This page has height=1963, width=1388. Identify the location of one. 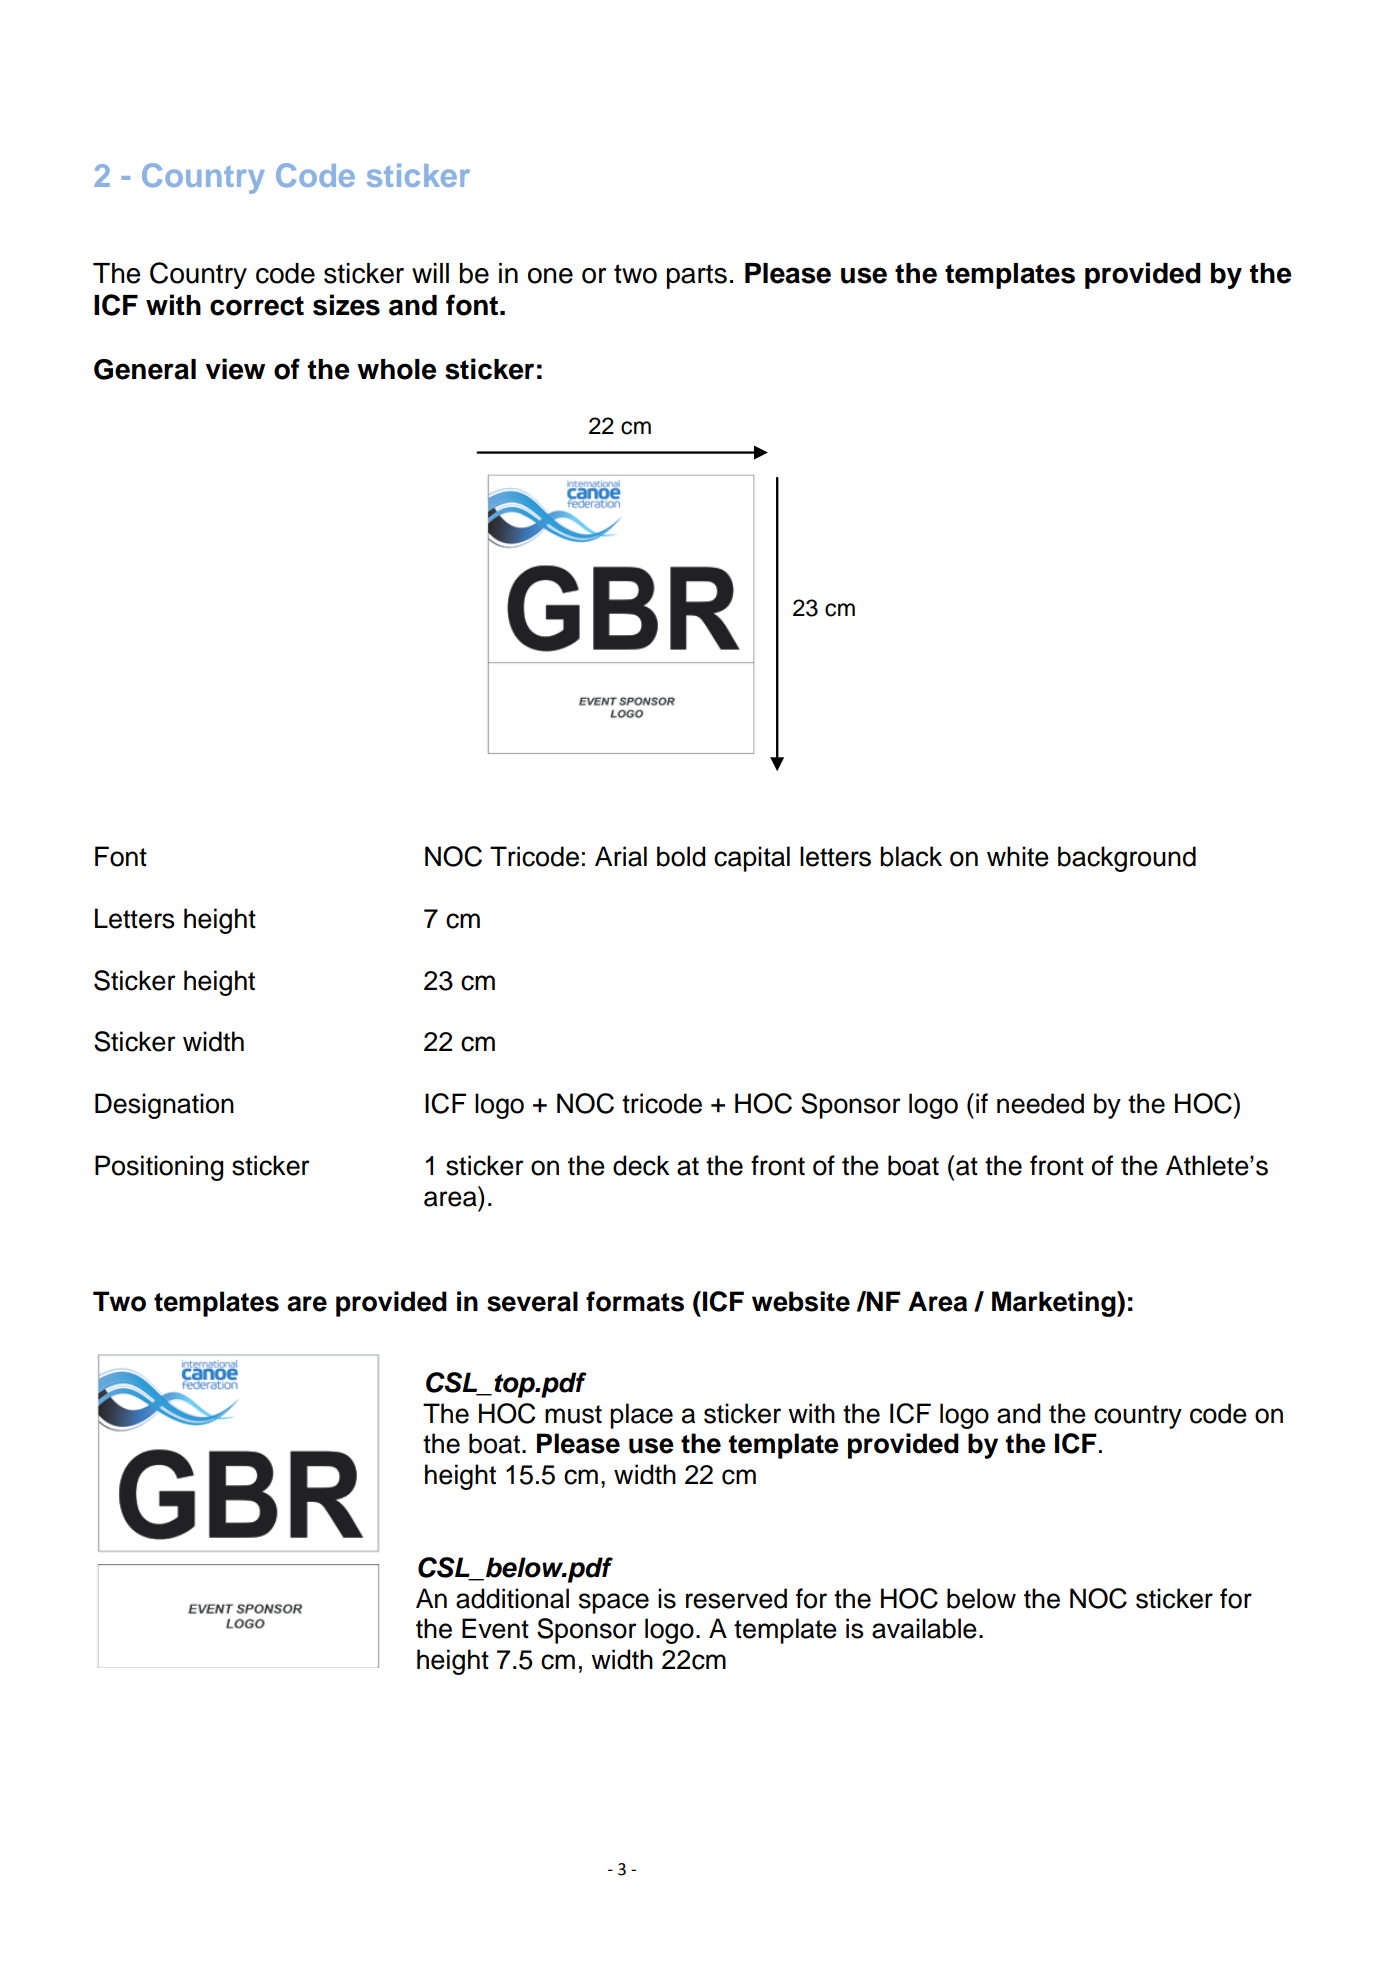
(550, 276).
